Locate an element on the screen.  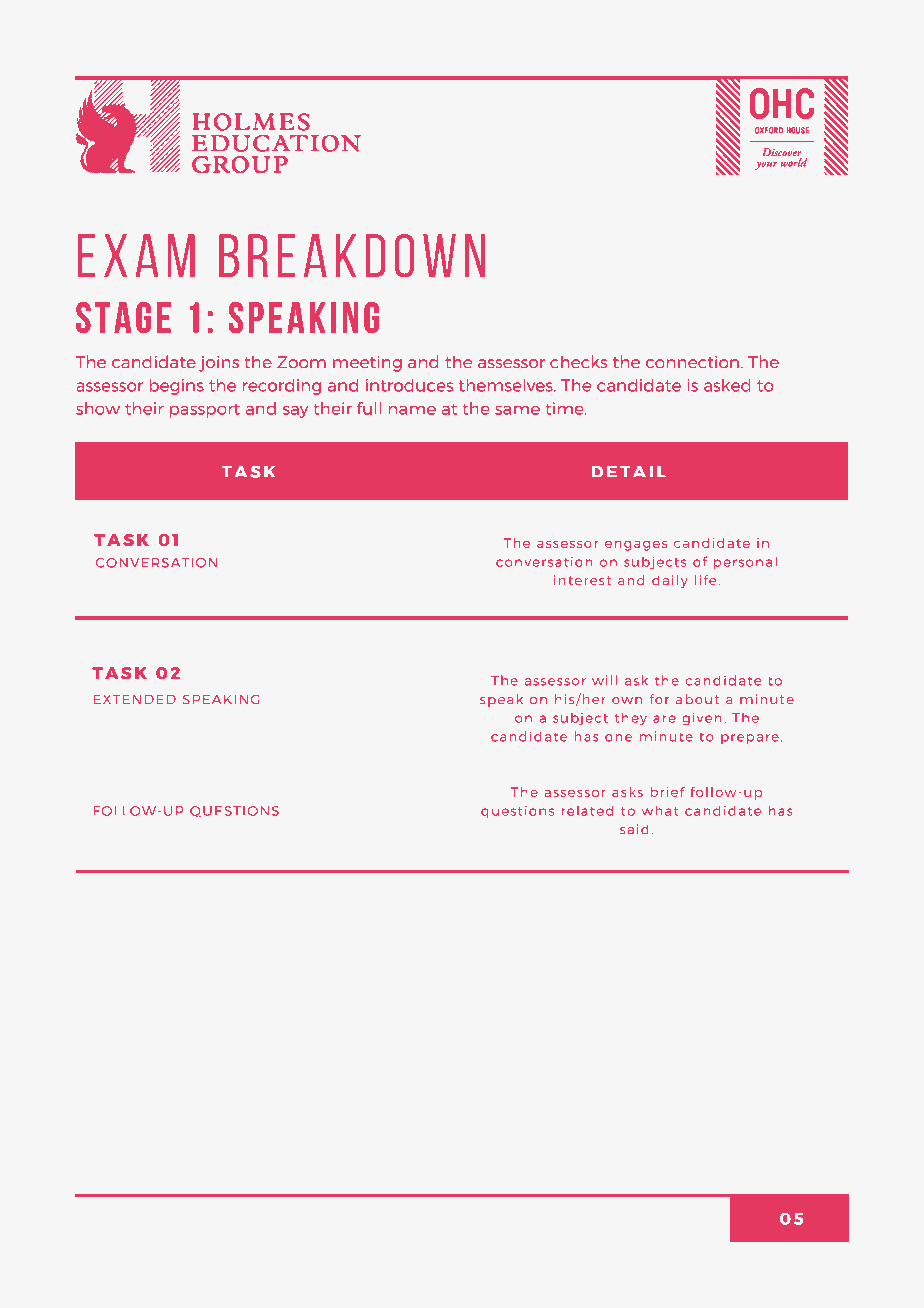
interest is located at coordinates (582, 580).
